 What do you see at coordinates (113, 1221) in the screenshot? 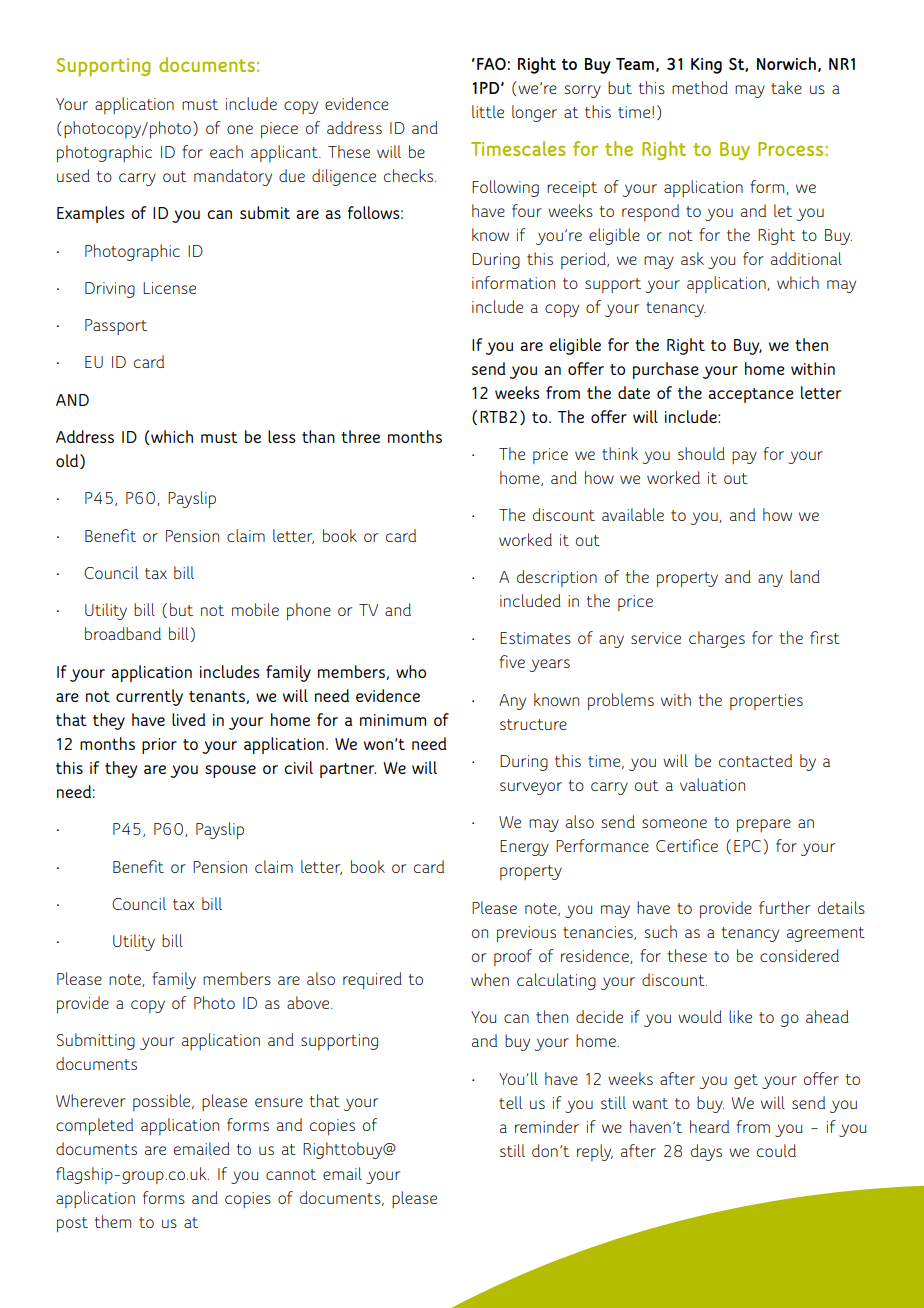
I see `them` at bounding box center [113, 1221].
